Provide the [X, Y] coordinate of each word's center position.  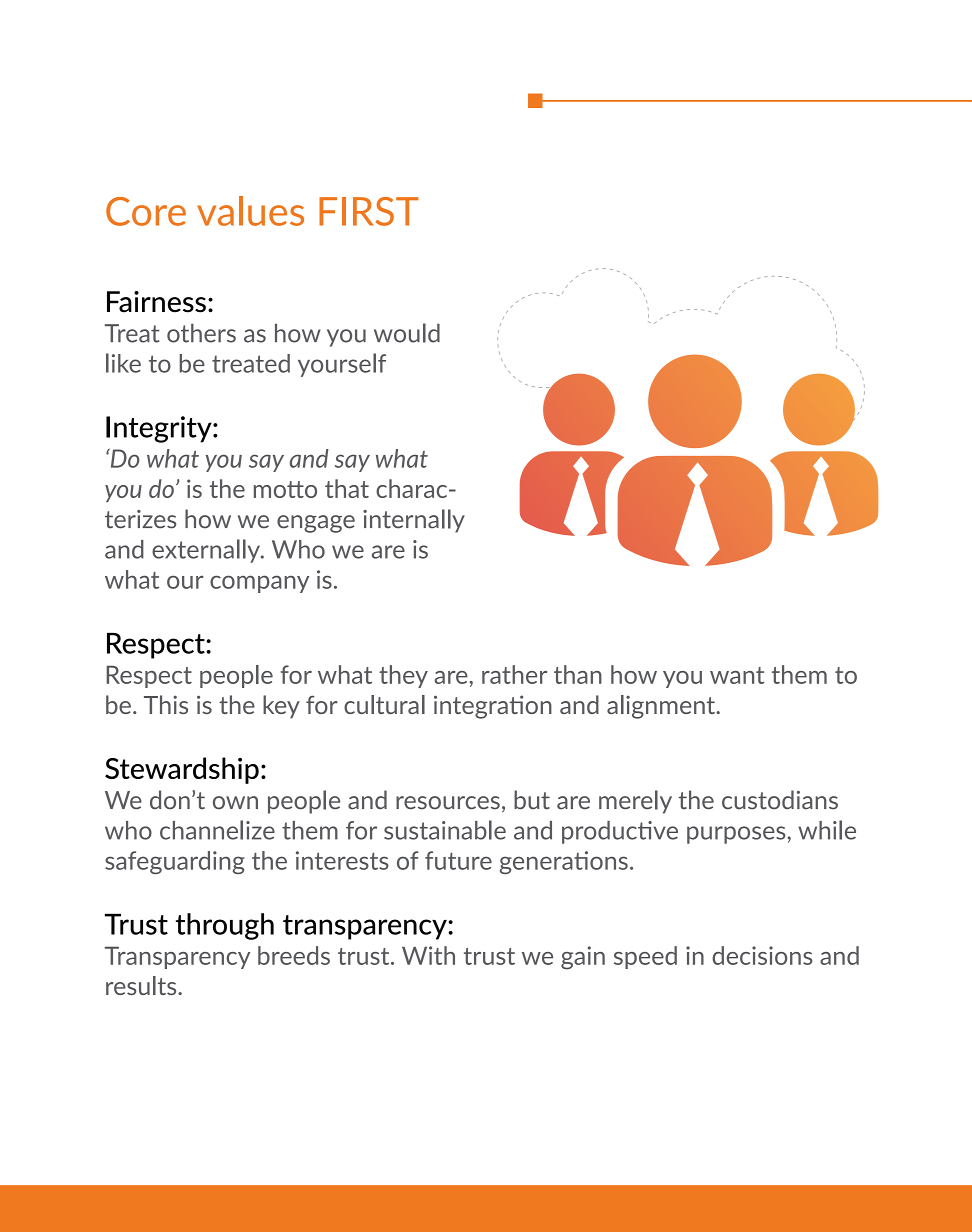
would [407, 333]
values [250, 211]
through [225, 926]
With [428, 955]
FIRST [369, 211]
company [259, 584]
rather [514, 674]
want [737, 675]
